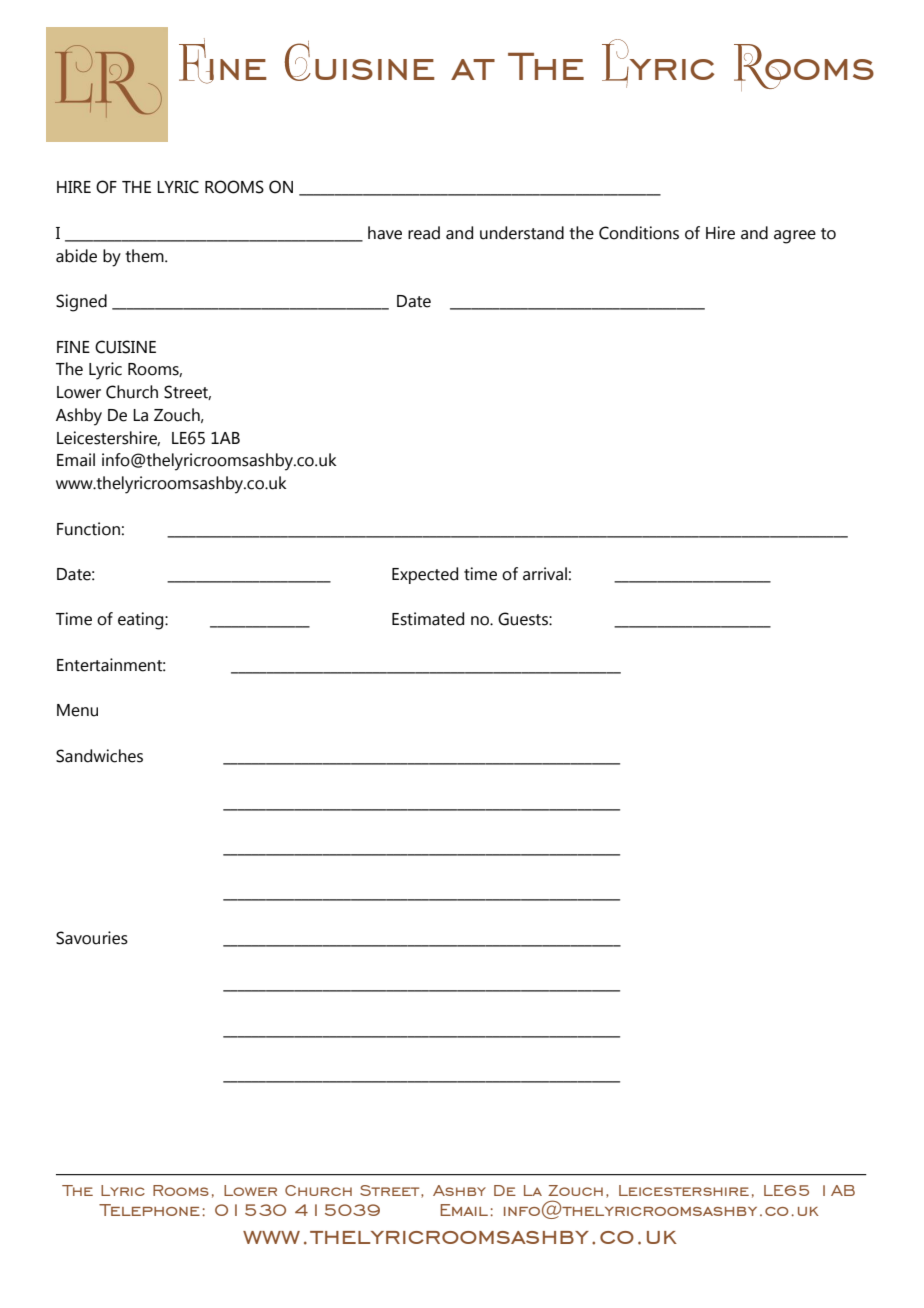 Image resolution: width=924 pixels, height=1308 pixels. Describe the element at coordinates (425, 575) in the image. I see `Expected` at that location.
